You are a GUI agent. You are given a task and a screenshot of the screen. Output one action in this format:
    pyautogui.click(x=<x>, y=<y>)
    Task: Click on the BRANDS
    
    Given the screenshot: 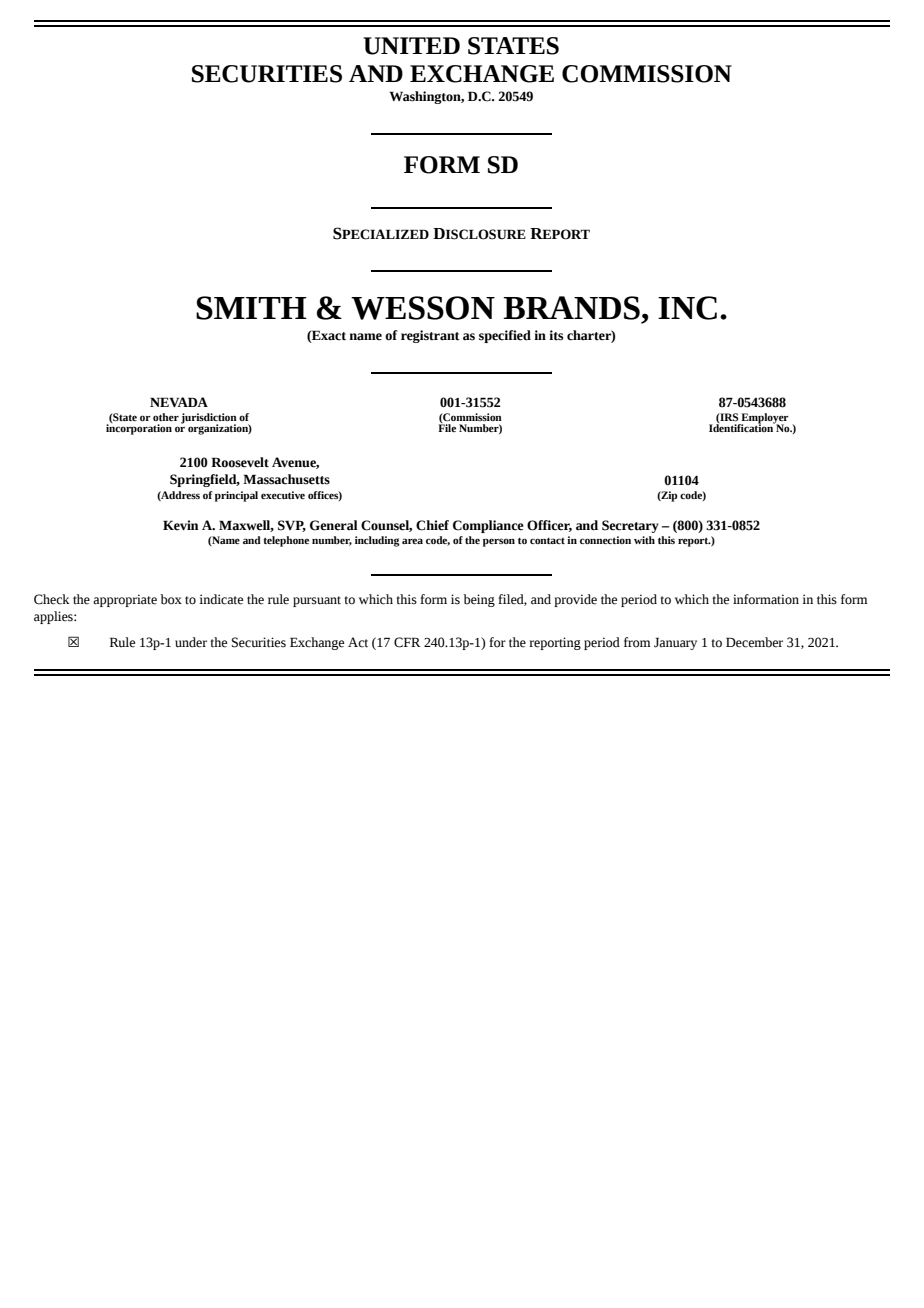 What is the action you would take?
    pyautogui.click(x=571, y=308)
